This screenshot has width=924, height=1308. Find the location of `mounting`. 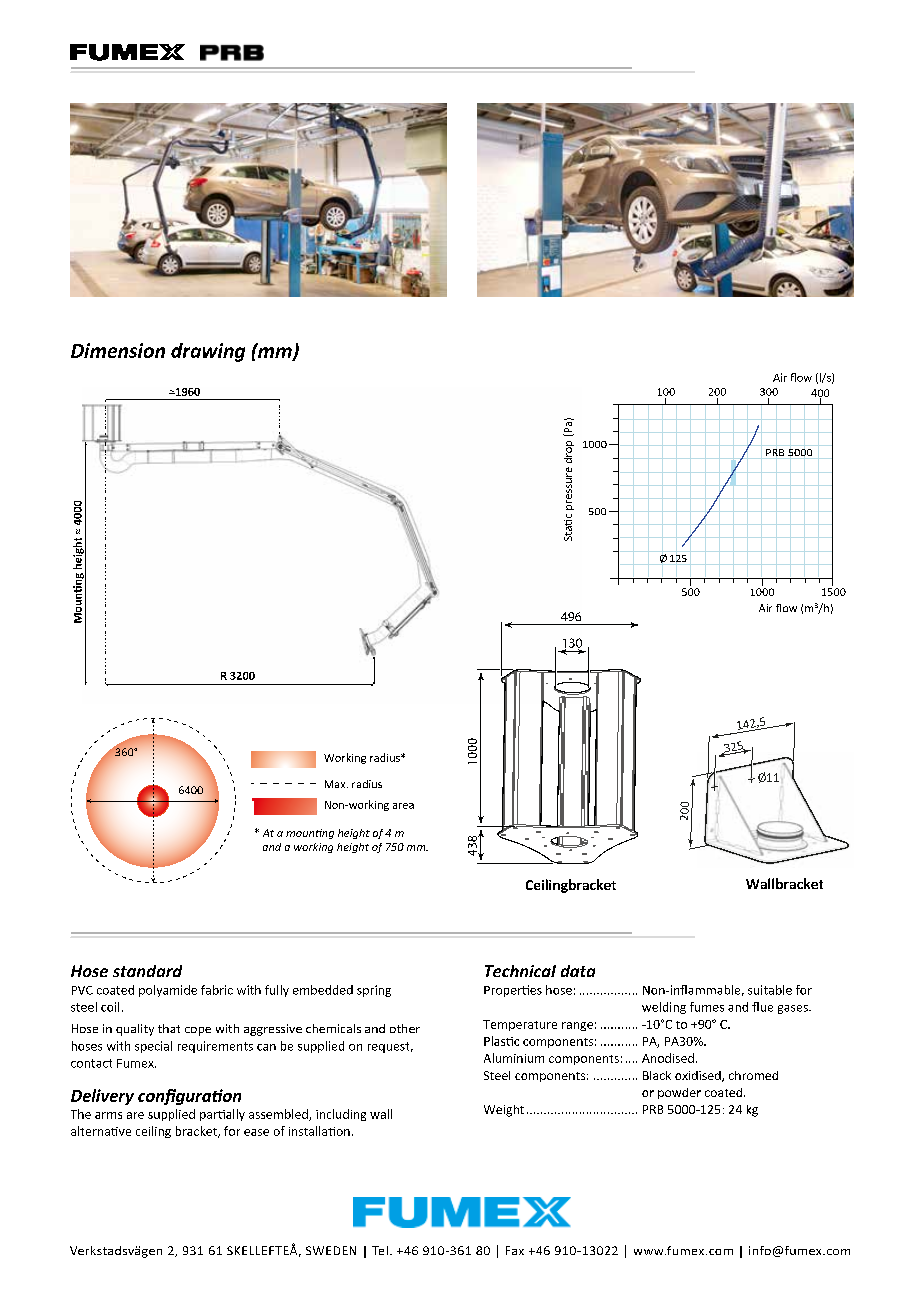

mounting is located at coordinates (310, 834).
